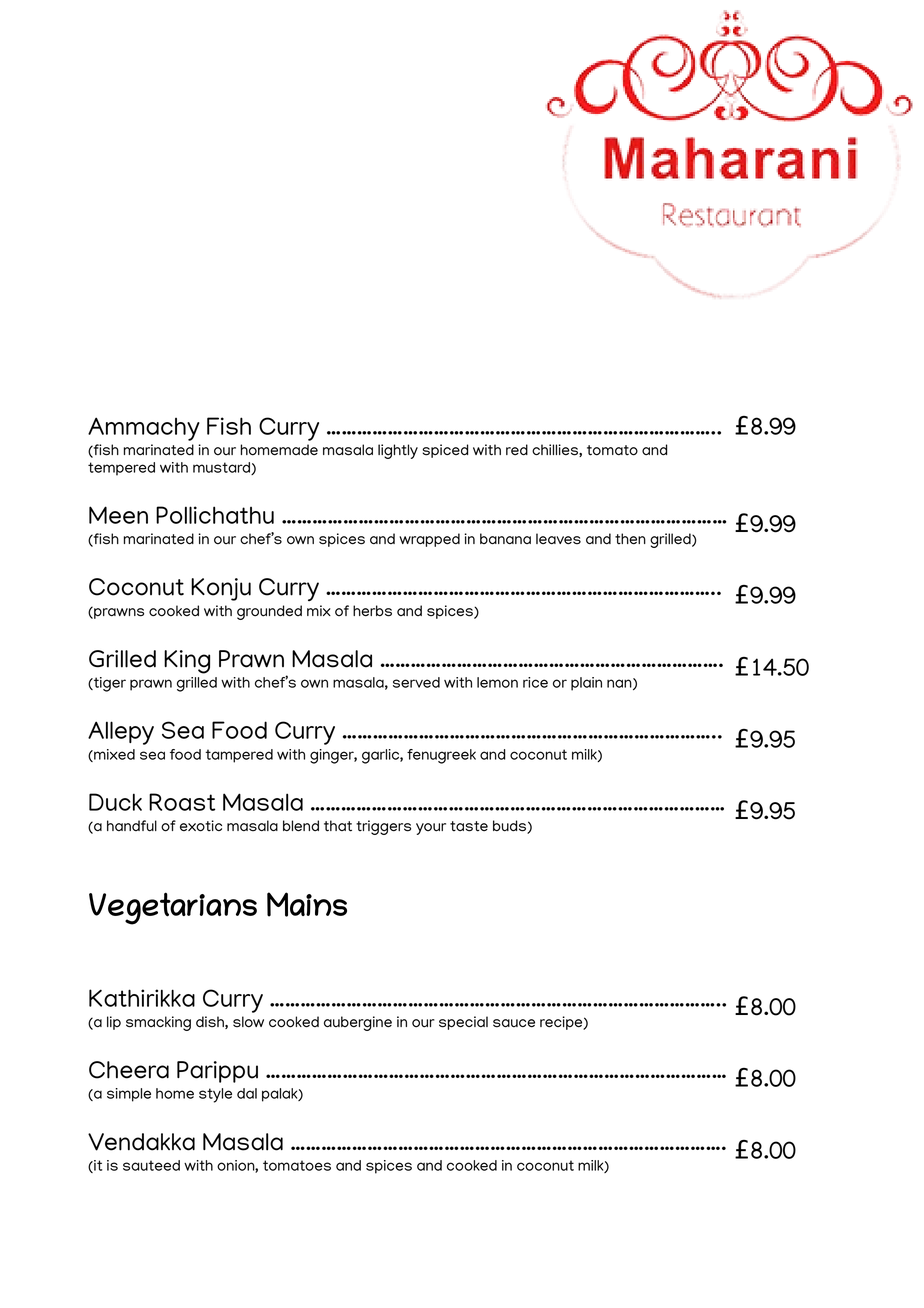 Image resolution: width=924 pixels, height=1308 pixels. I want to click on Roast, so click(182, 802).
